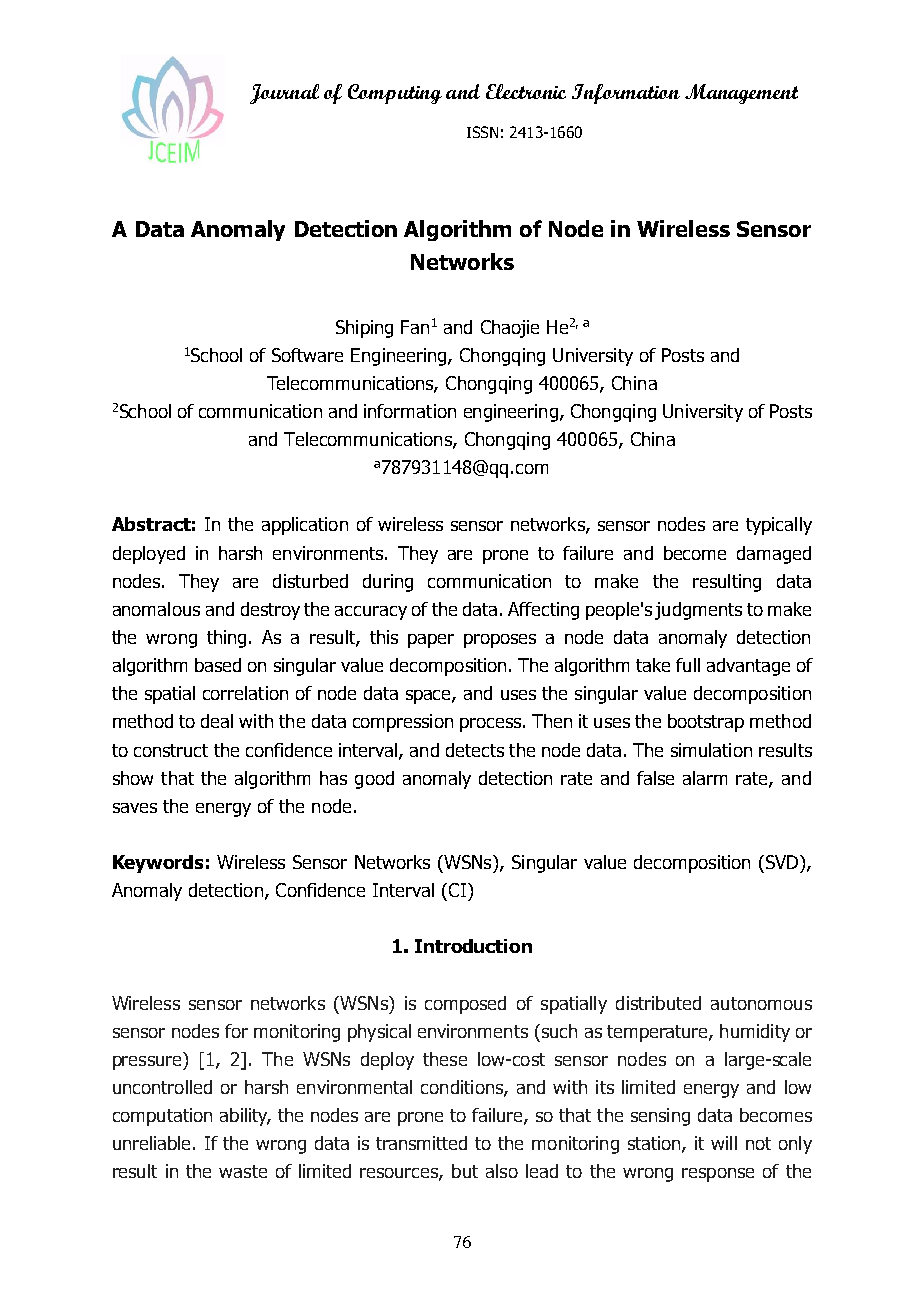 Image resolution: width=924 pixels, height=1308 pixels. Describe the element at coordinates (482, 132) in the document. I see `ISSN` at that location.
